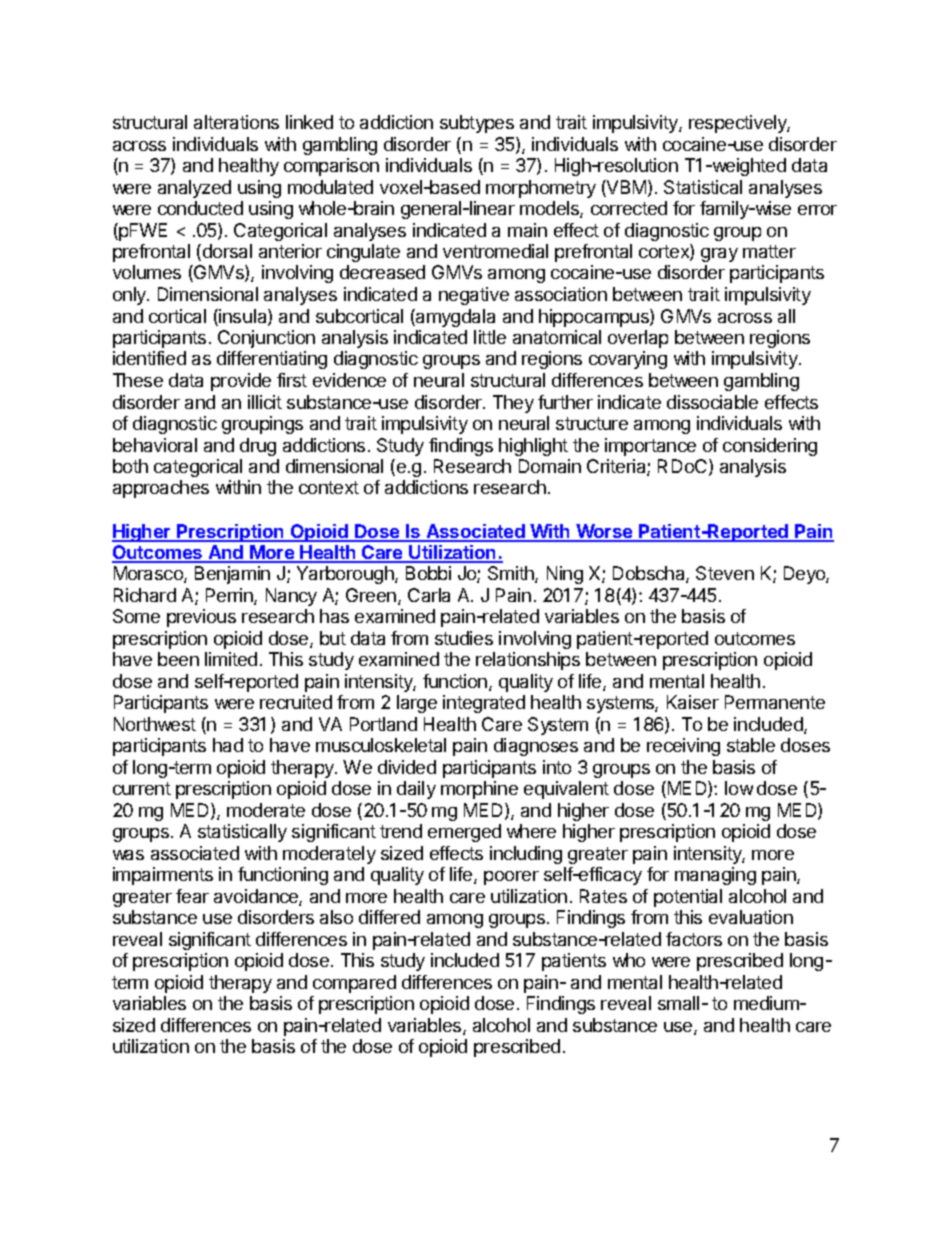 This screenshot has width=952, height=1233. What do you see at coordinates (477, 124) in the screenshot?
I see `subtypes` at bounding box center [477, 124].
